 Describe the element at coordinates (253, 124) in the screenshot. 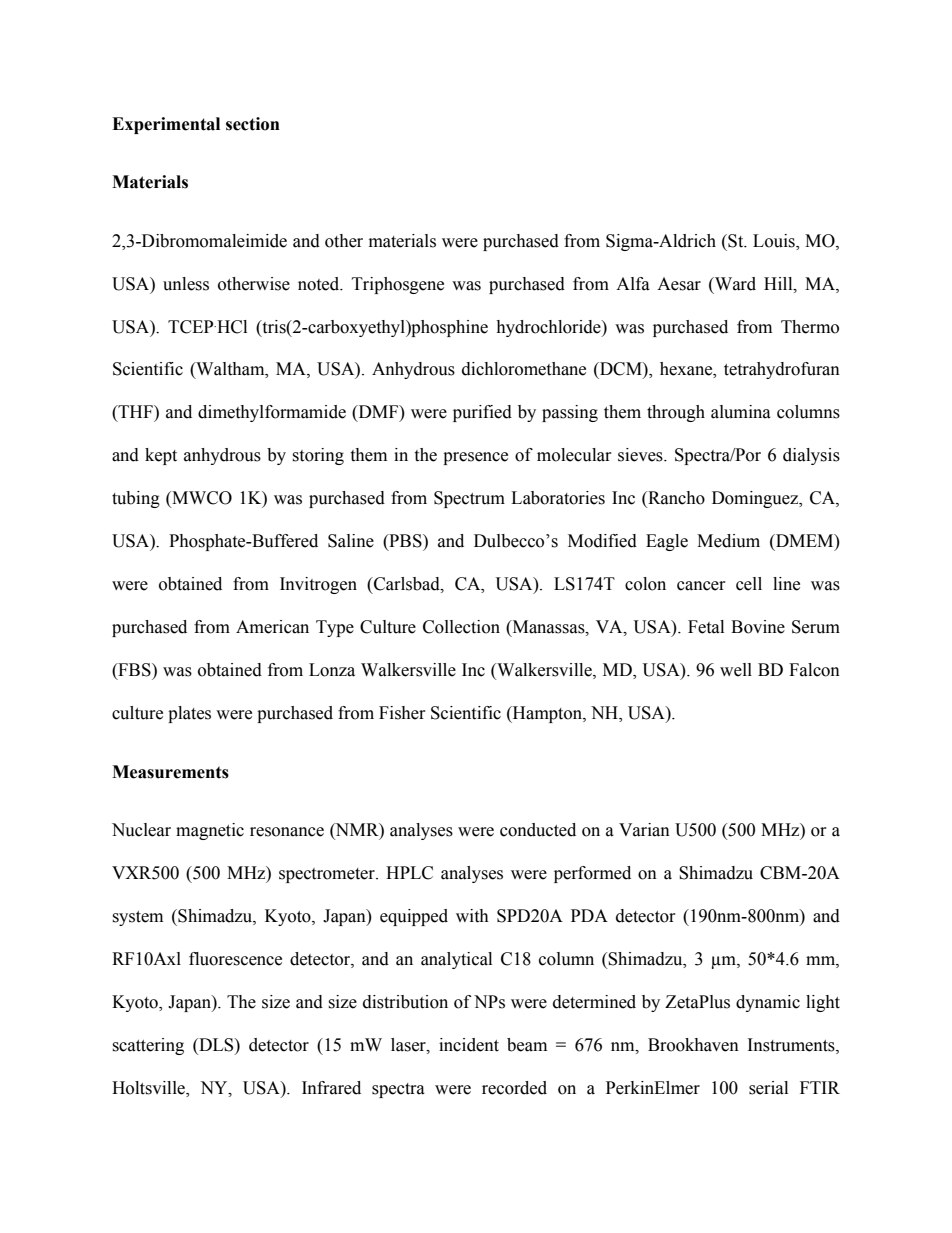

I see `section` at that location.
